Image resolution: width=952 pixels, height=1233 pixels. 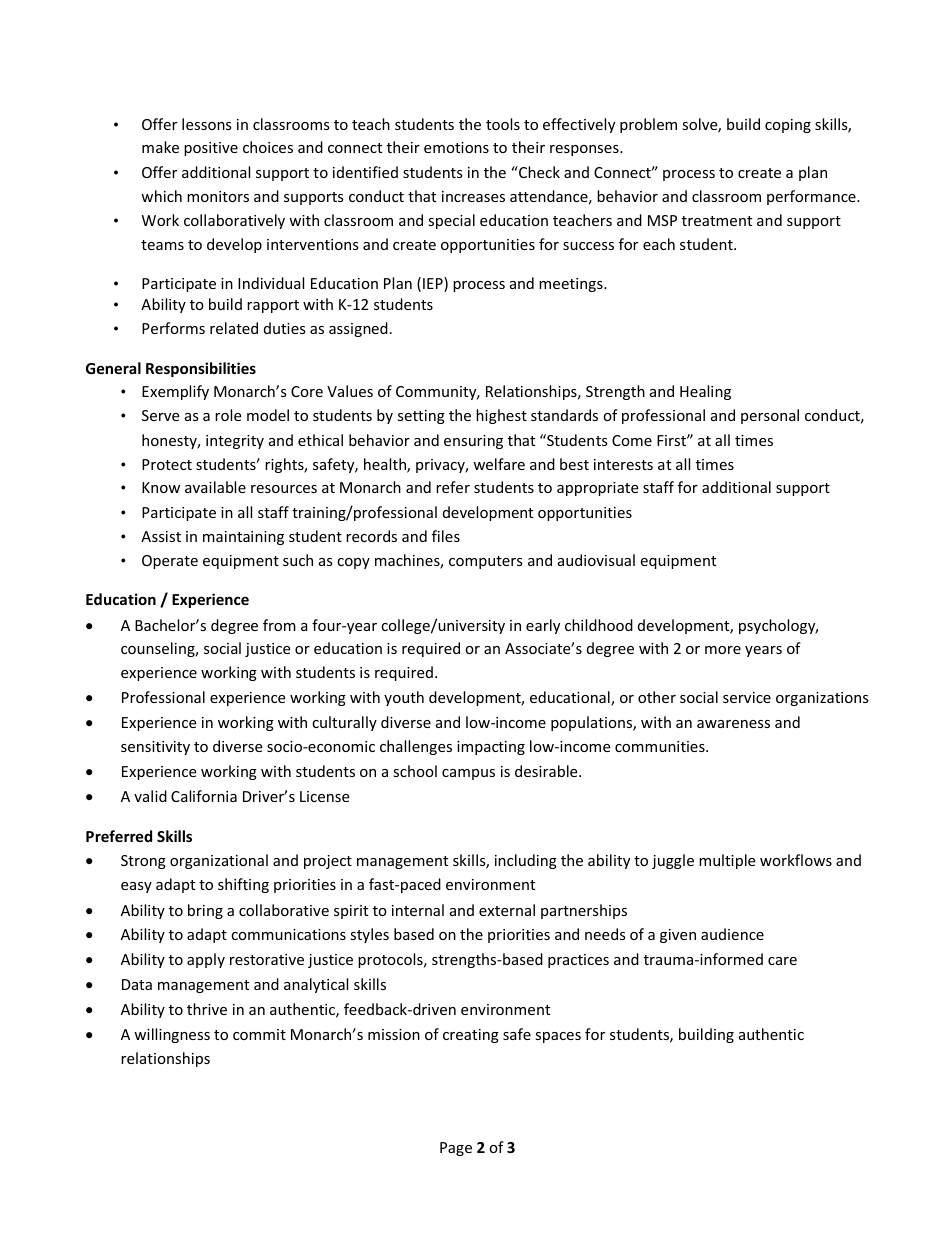 What do you see at coordinates (175, 392) in the screenshot?
I see `Exemplify` at bounding box center [175, 392].
